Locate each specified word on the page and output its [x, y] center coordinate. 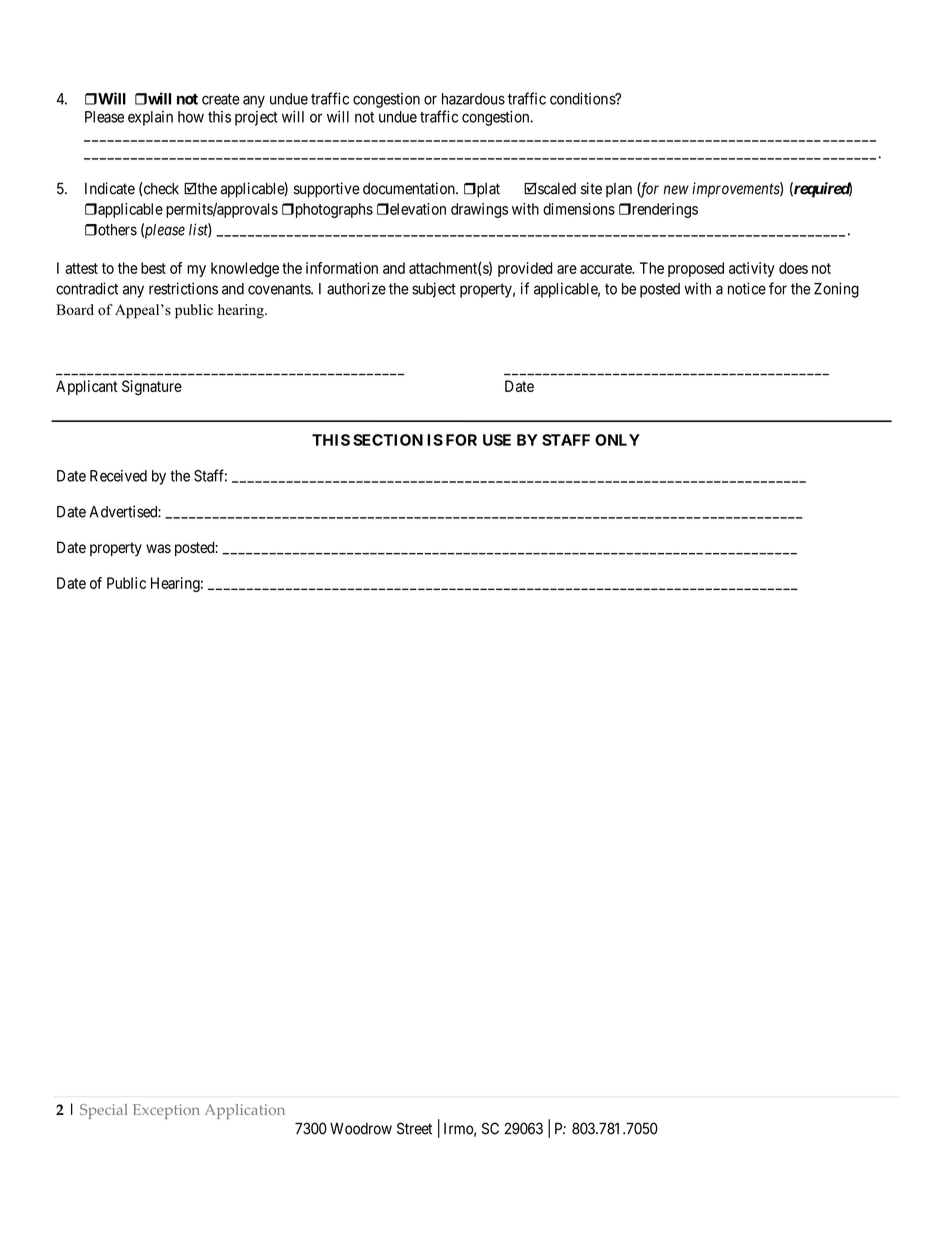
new [676, 190]
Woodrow [361, 1129]
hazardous [473, 99]
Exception [166, 1111]
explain [150, 118]
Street [414, 1128]
